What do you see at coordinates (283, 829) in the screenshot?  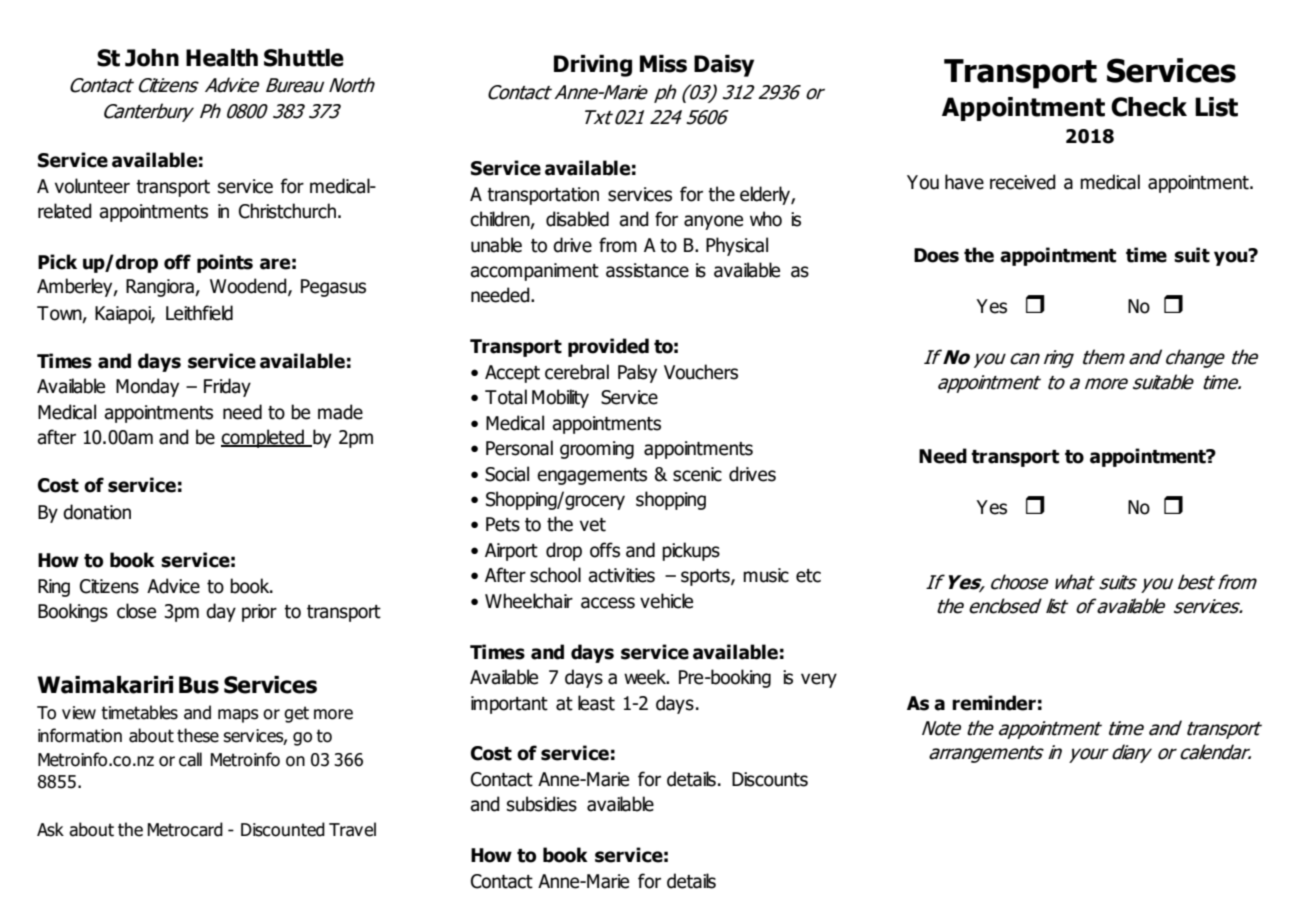 I see `Discounted` at bounding box center [283, 829].
